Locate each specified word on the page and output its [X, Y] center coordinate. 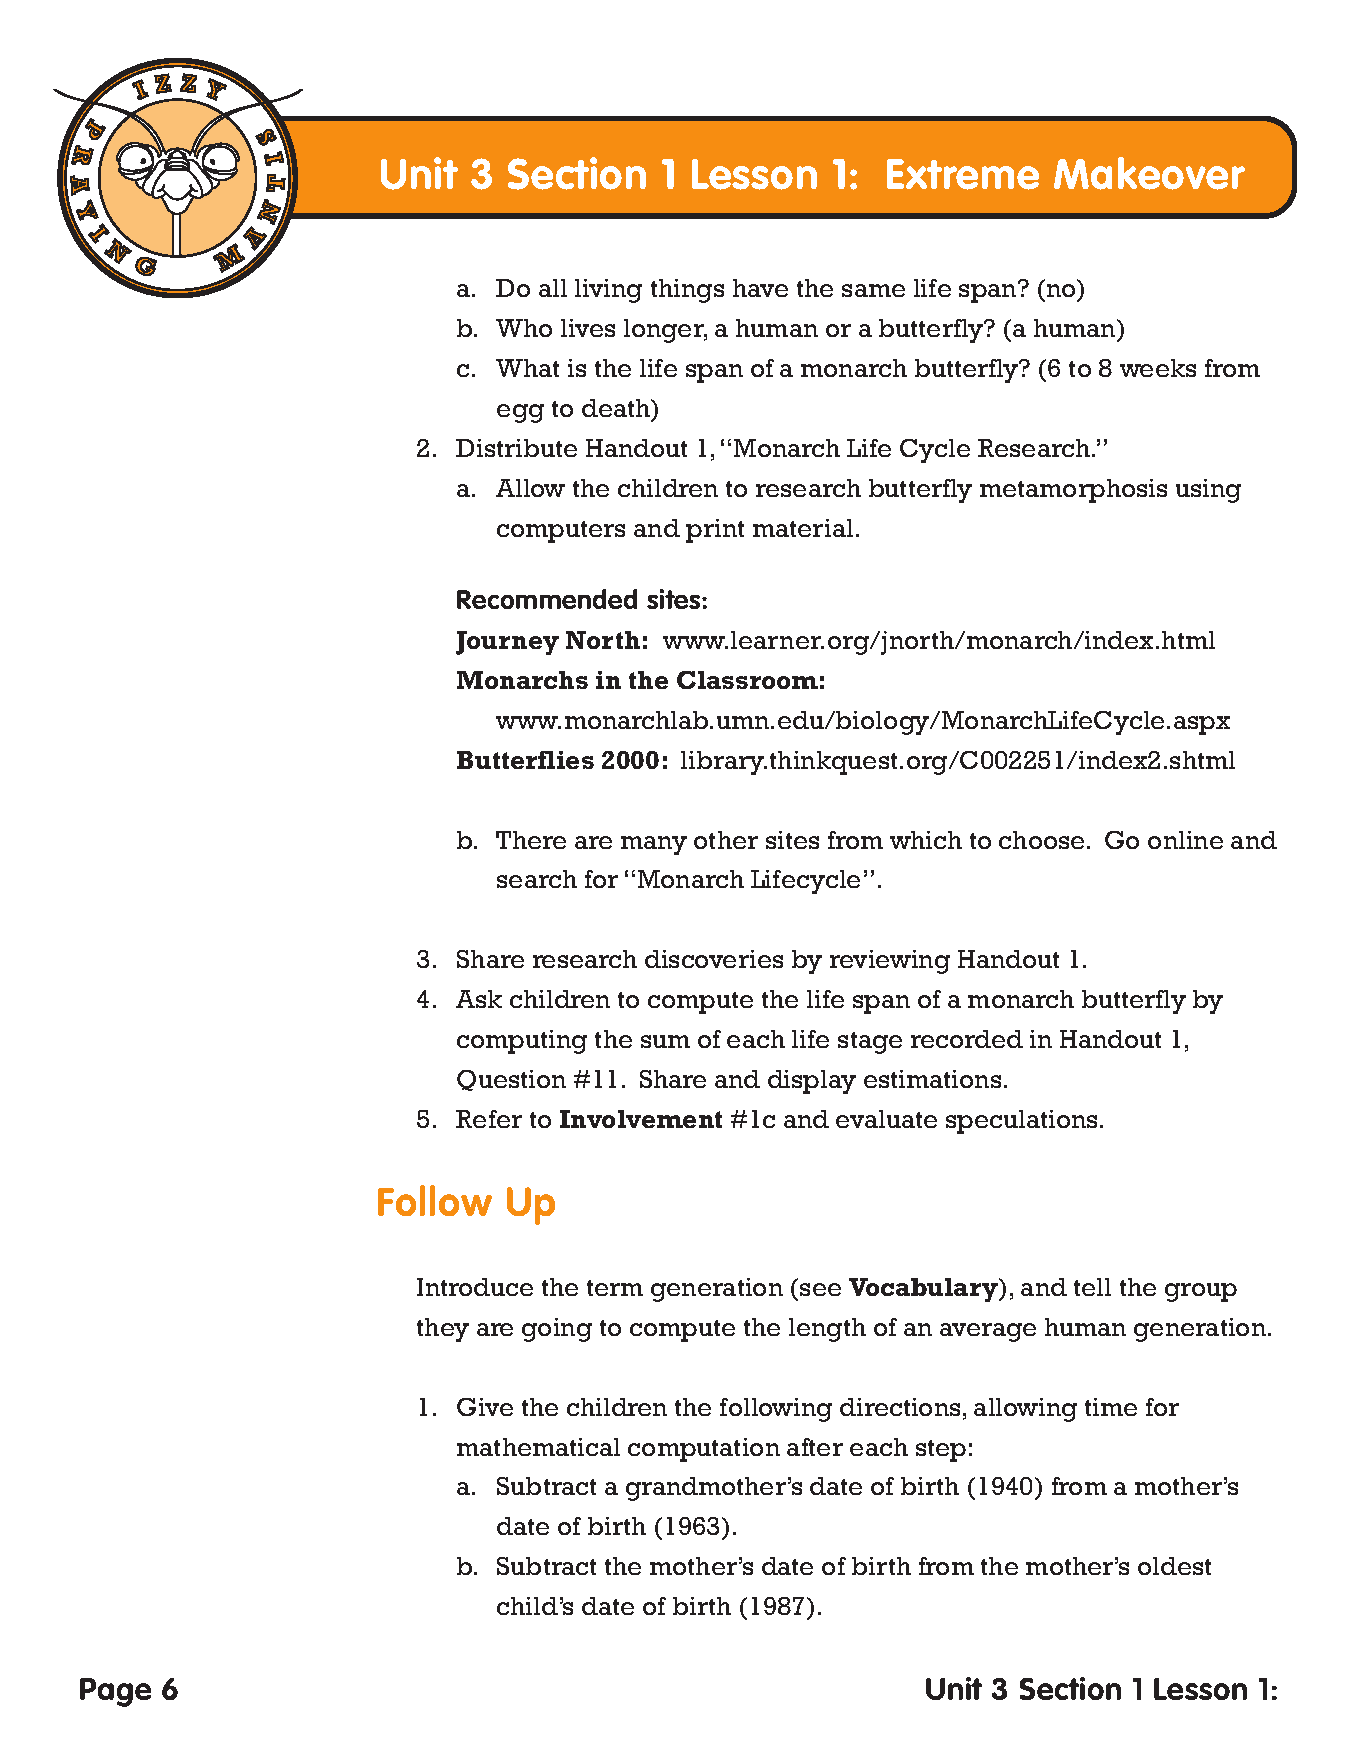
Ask [479, 999]
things [687, 291]
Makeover [1149, 173]
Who [524, 328]
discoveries [714, 959]
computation [704, 1450]
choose [1043, 840]
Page [115, 1692]
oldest [1174, 1566]
